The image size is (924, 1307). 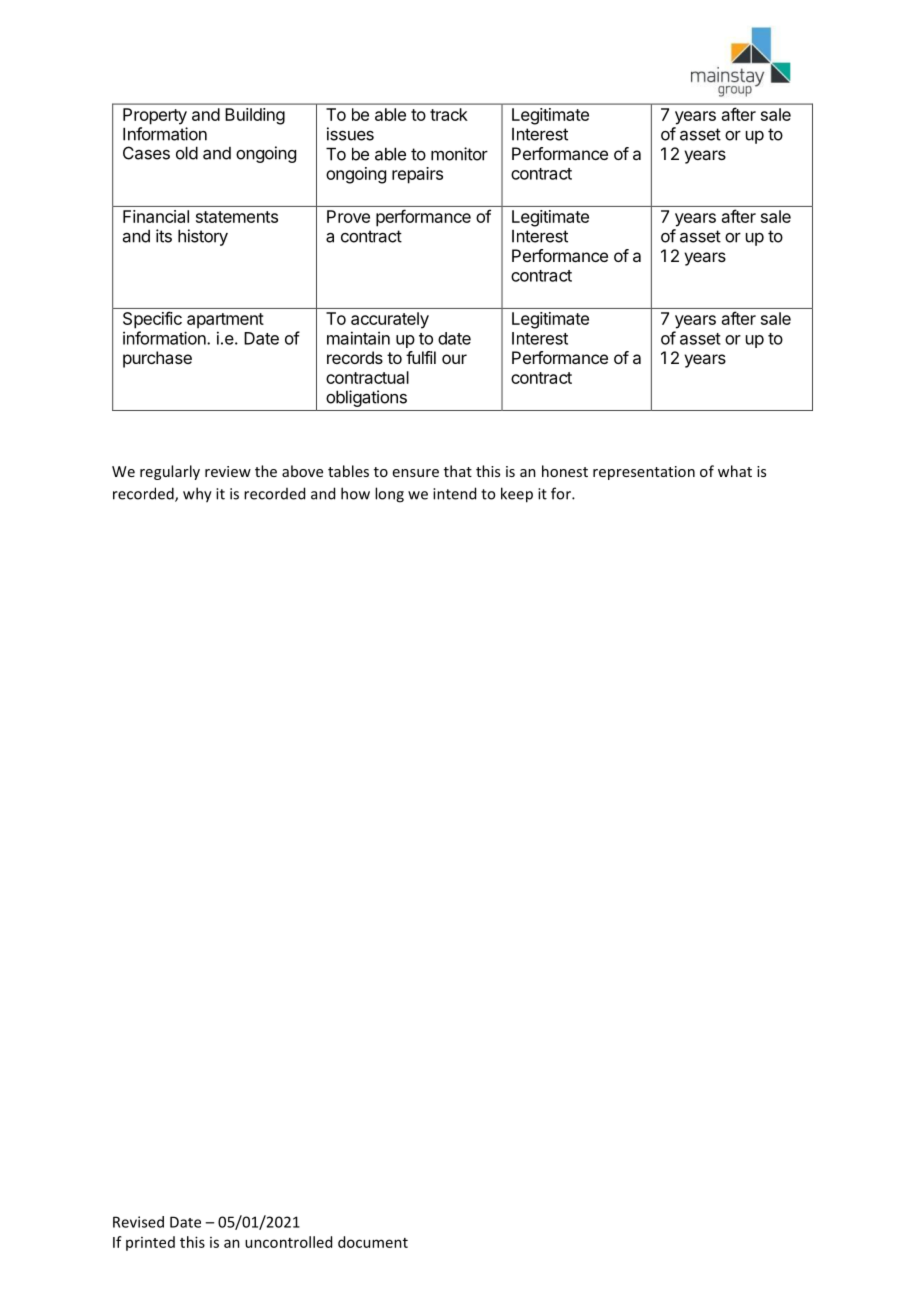 I want to click on review, so click(x=228, y=471).
